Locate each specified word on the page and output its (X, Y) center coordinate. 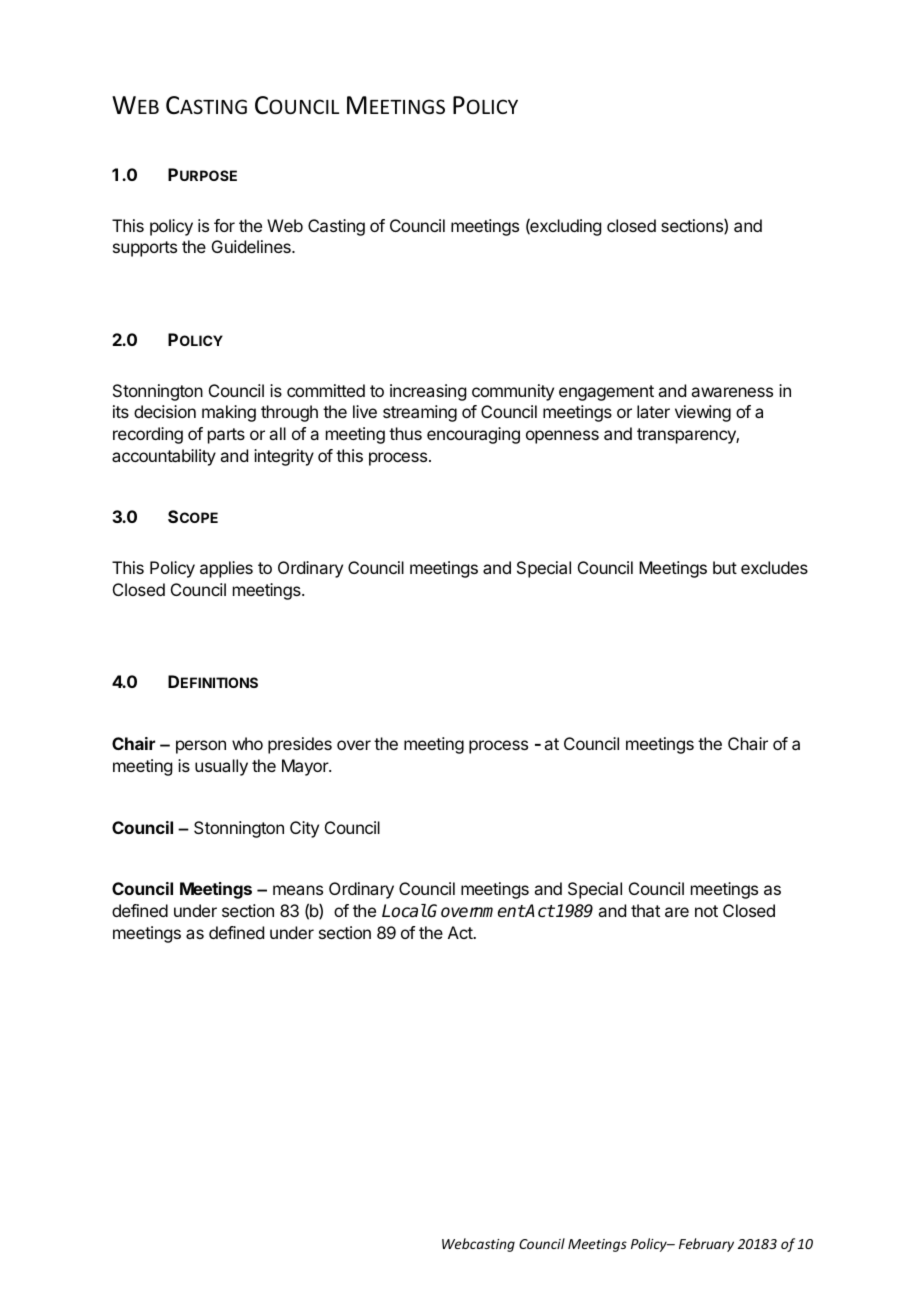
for (224, 225)
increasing (428, 392)
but (725, 567)
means (298, 890)
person (201, 747)
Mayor (306, 767)
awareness (732, 392)
